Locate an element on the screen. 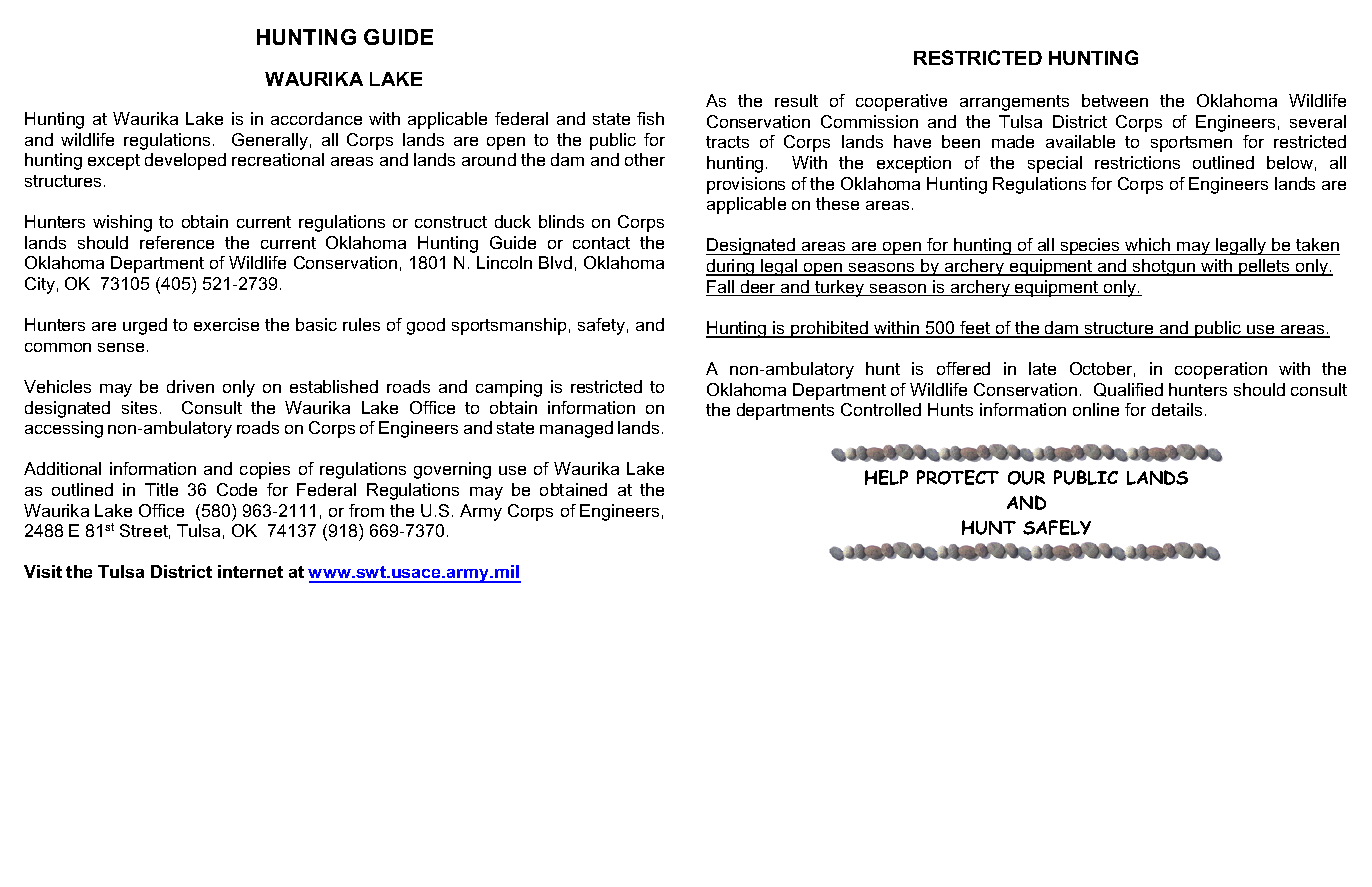 The width and height of the screenshot is (1372, 887). feet is located at coordinates (975, 329).
